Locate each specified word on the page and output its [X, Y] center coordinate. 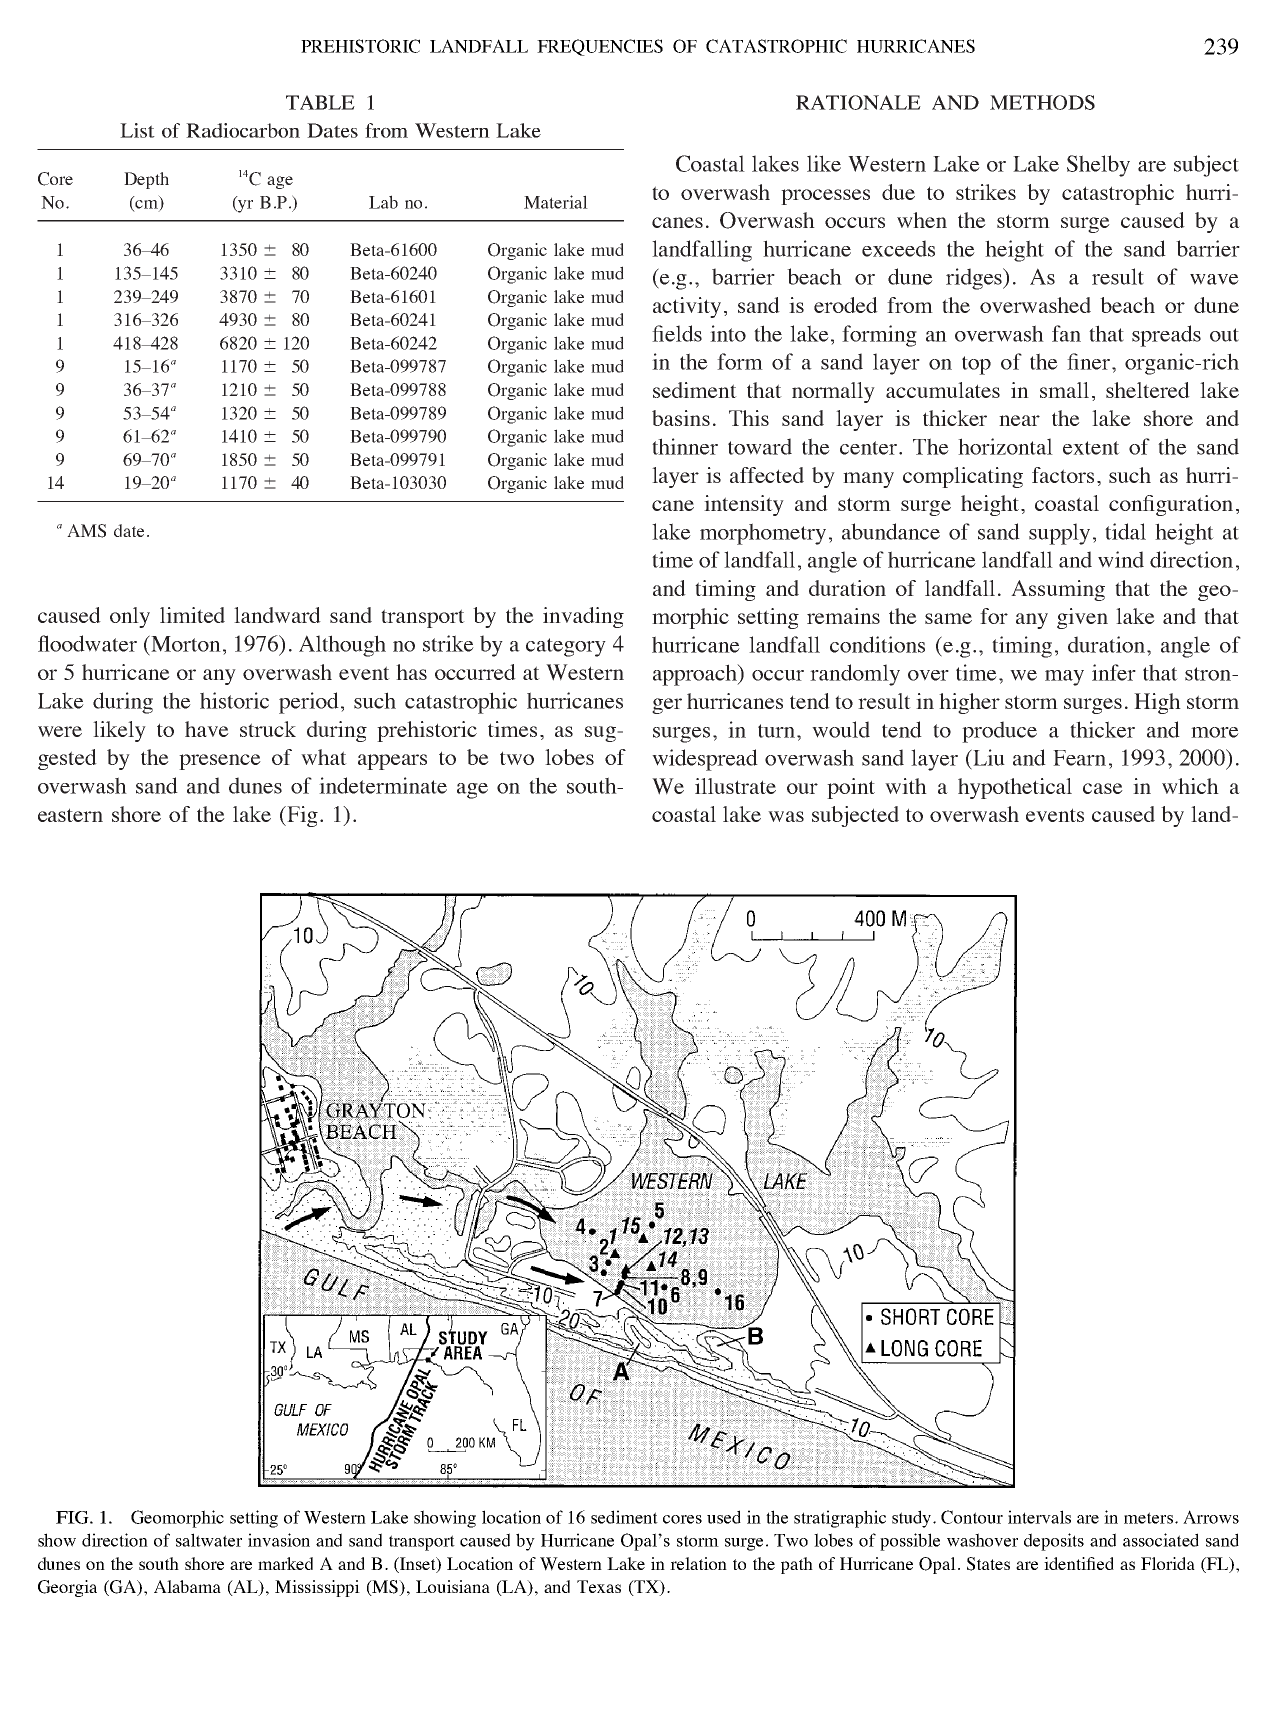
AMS [86, 531]
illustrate [735, 786]
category [566, 647]
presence [220, 762]
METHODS [1042, 102]
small [1064, 390]
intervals [1039, 1517]
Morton [185, 643]
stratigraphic [840, 1519]
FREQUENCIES [600, 47]
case [1103, 788]
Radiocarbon [243, 130]
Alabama [187, 1586]
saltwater [209, 1540]
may [1064, 678]
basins [681, 418]
